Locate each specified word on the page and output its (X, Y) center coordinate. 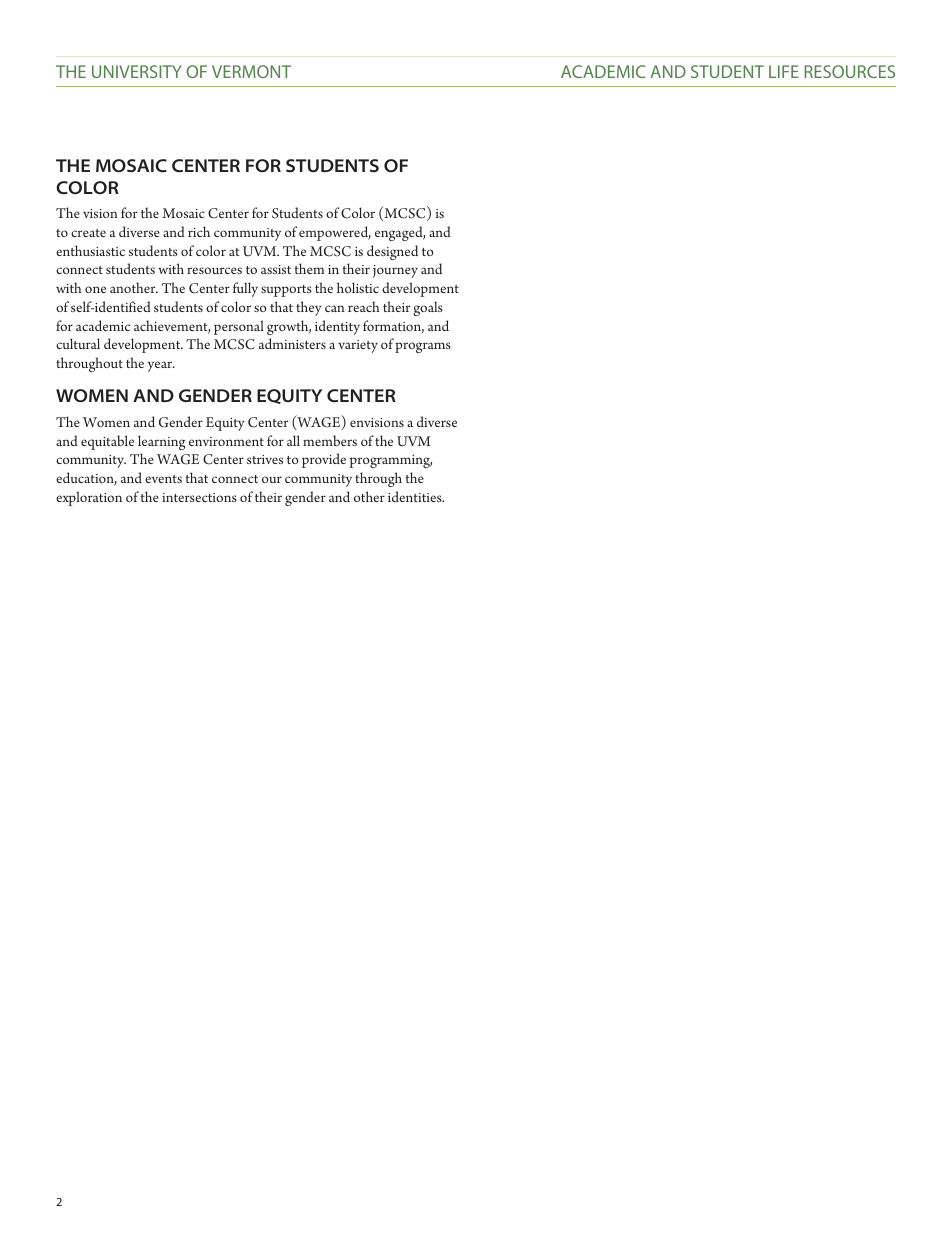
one (95, 289)
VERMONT (251, 71)
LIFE (784, 71)
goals (428, 308)
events (163, 479)
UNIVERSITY (137, 71)
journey (395, 271)
